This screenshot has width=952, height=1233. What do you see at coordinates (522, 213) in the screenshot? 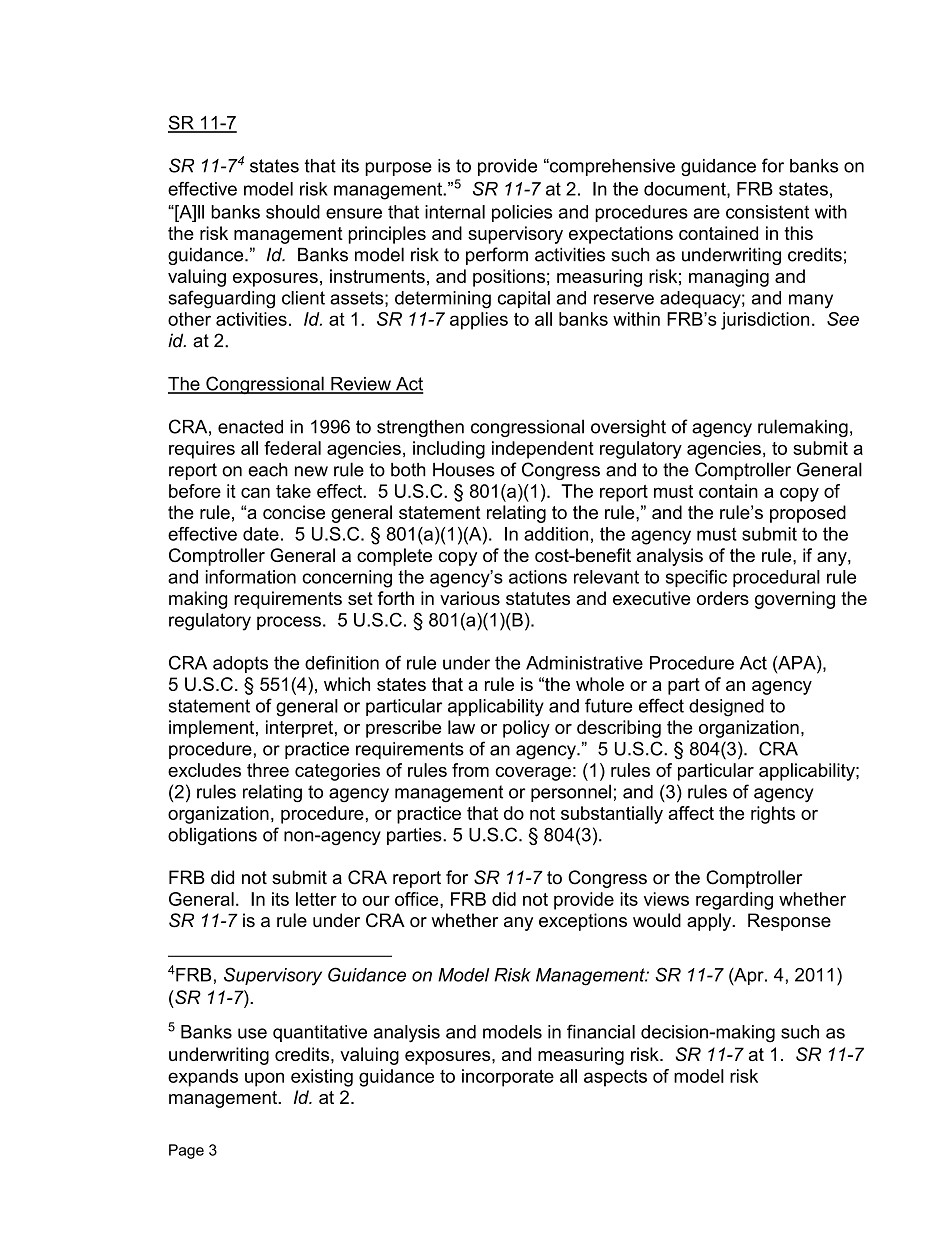
I see `policies` at bounding box center [522, 213].
